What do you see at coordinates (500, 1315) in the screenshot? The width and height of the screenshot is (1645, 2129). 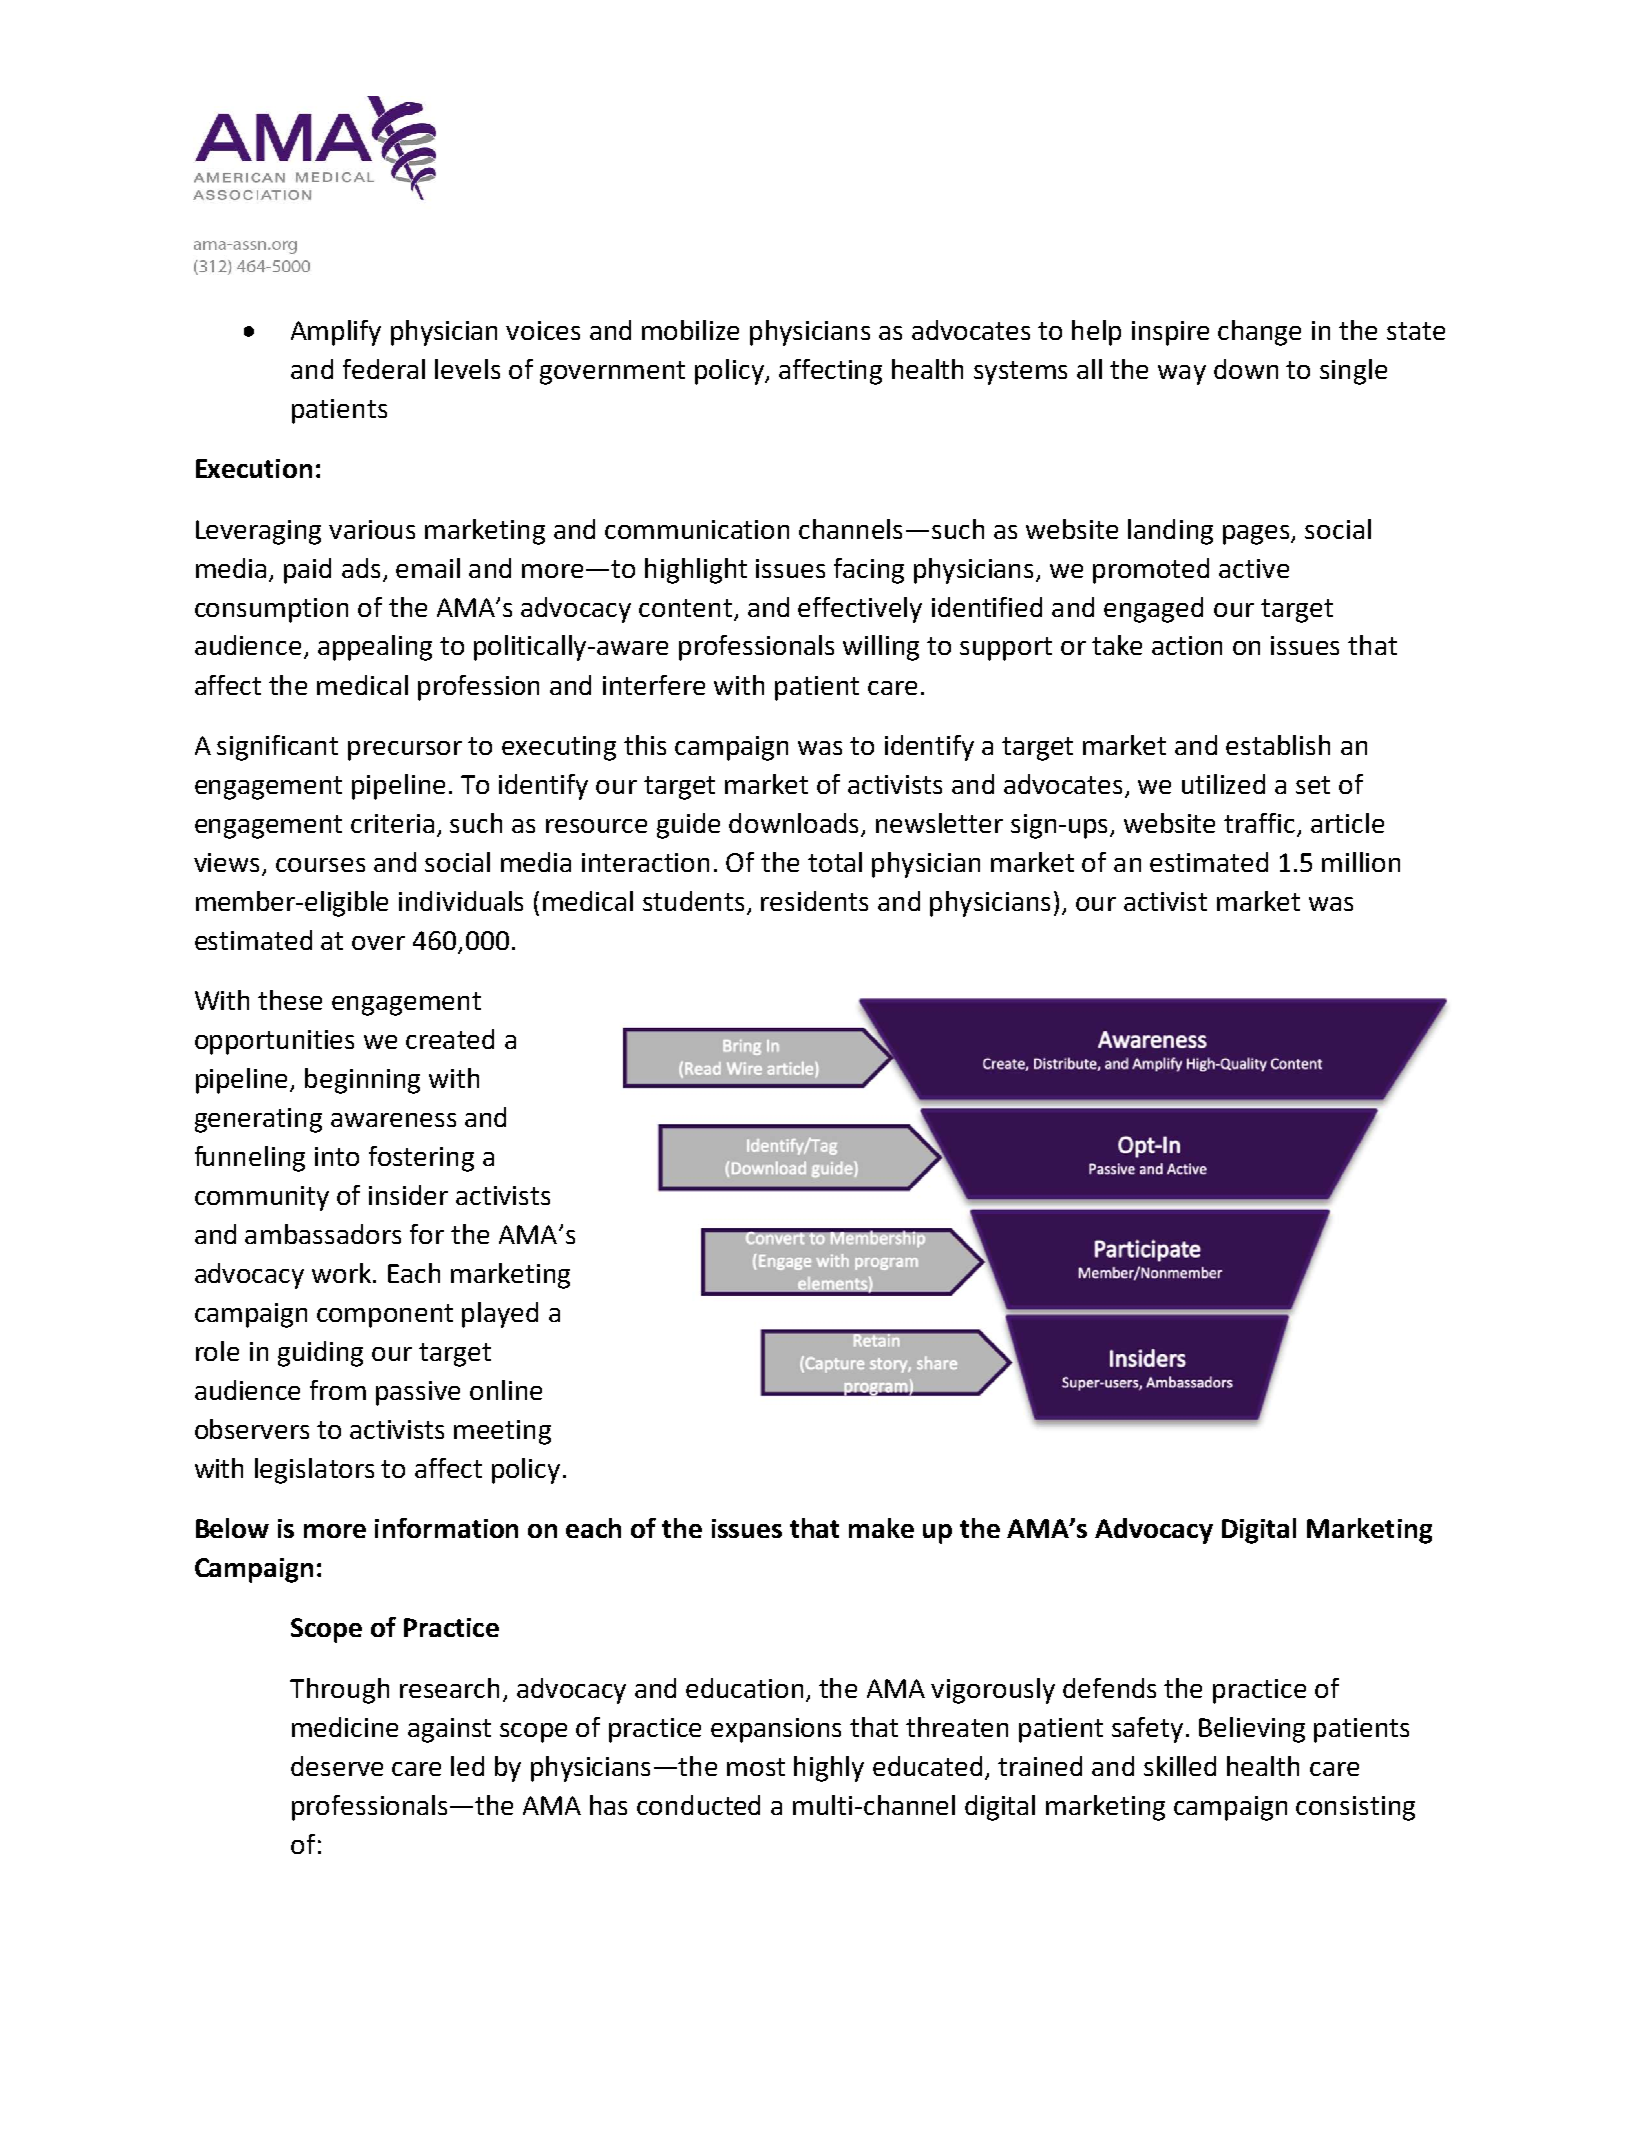 I see `played` at bounding box center [500, 1315].
